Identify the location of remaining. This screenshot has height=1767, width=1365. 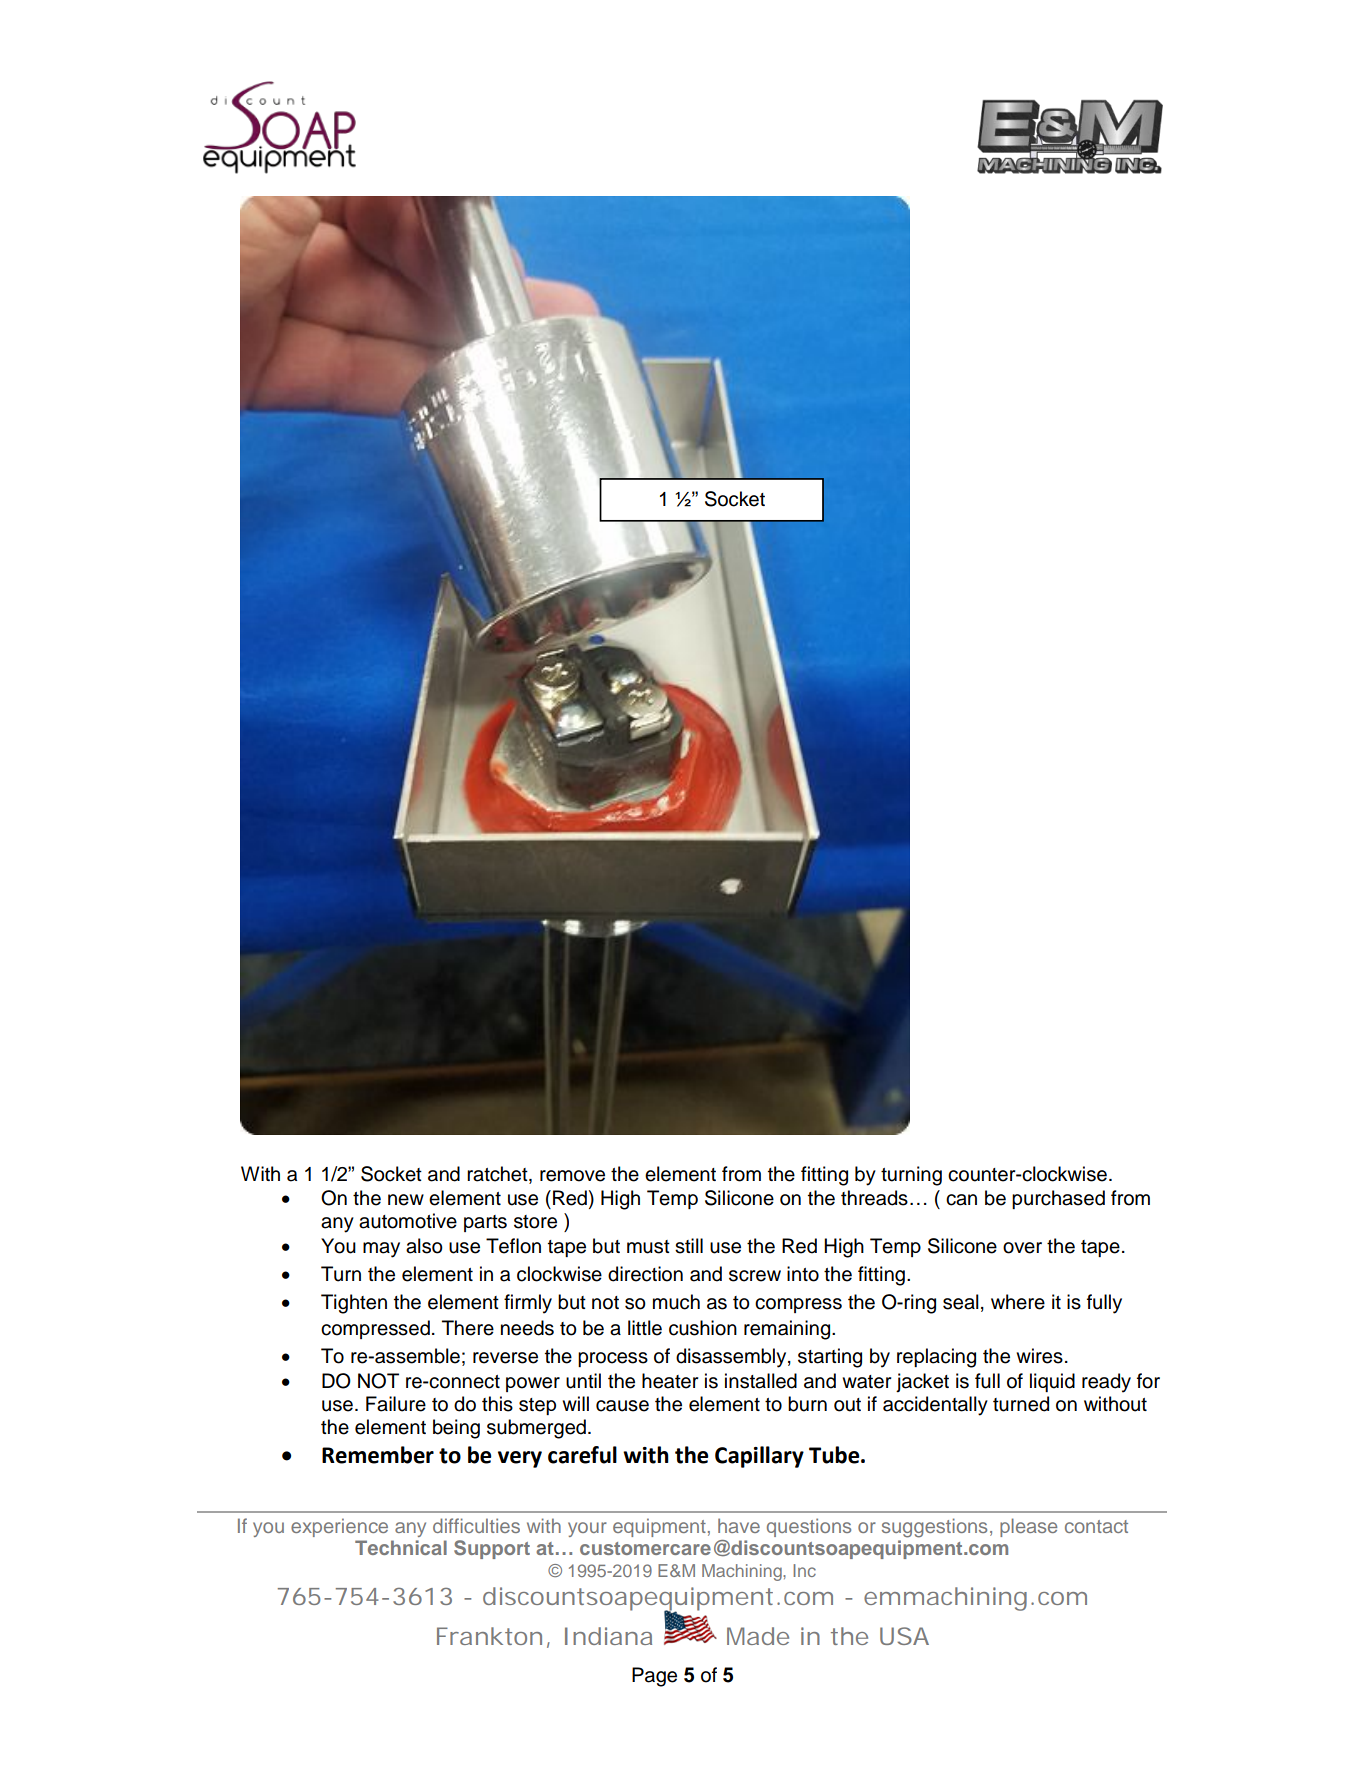
(788, 1330).
